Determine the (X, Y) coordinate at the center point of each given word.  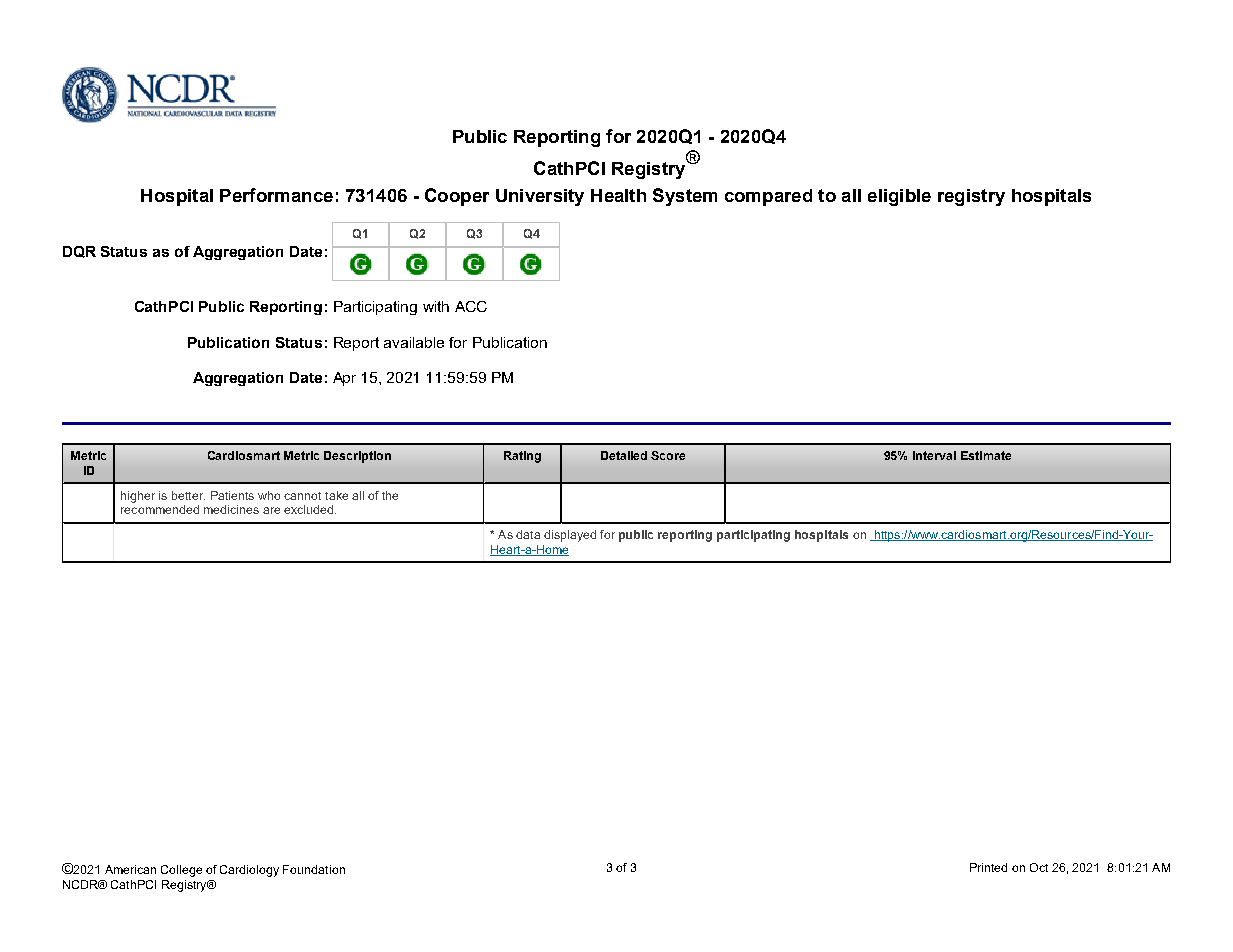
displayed (570, 536)
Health (618, 195)
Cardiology (249, 871)
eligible (899, 197)
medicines (231, 509)
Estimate (986, 455)
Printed (988, 867)
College (181, 871)
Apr (344, 379)
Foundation (314, 869)
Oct (1039, 867)
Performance (276, 195)
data (528, 534)
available (414, 342)
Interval (934, 455)
